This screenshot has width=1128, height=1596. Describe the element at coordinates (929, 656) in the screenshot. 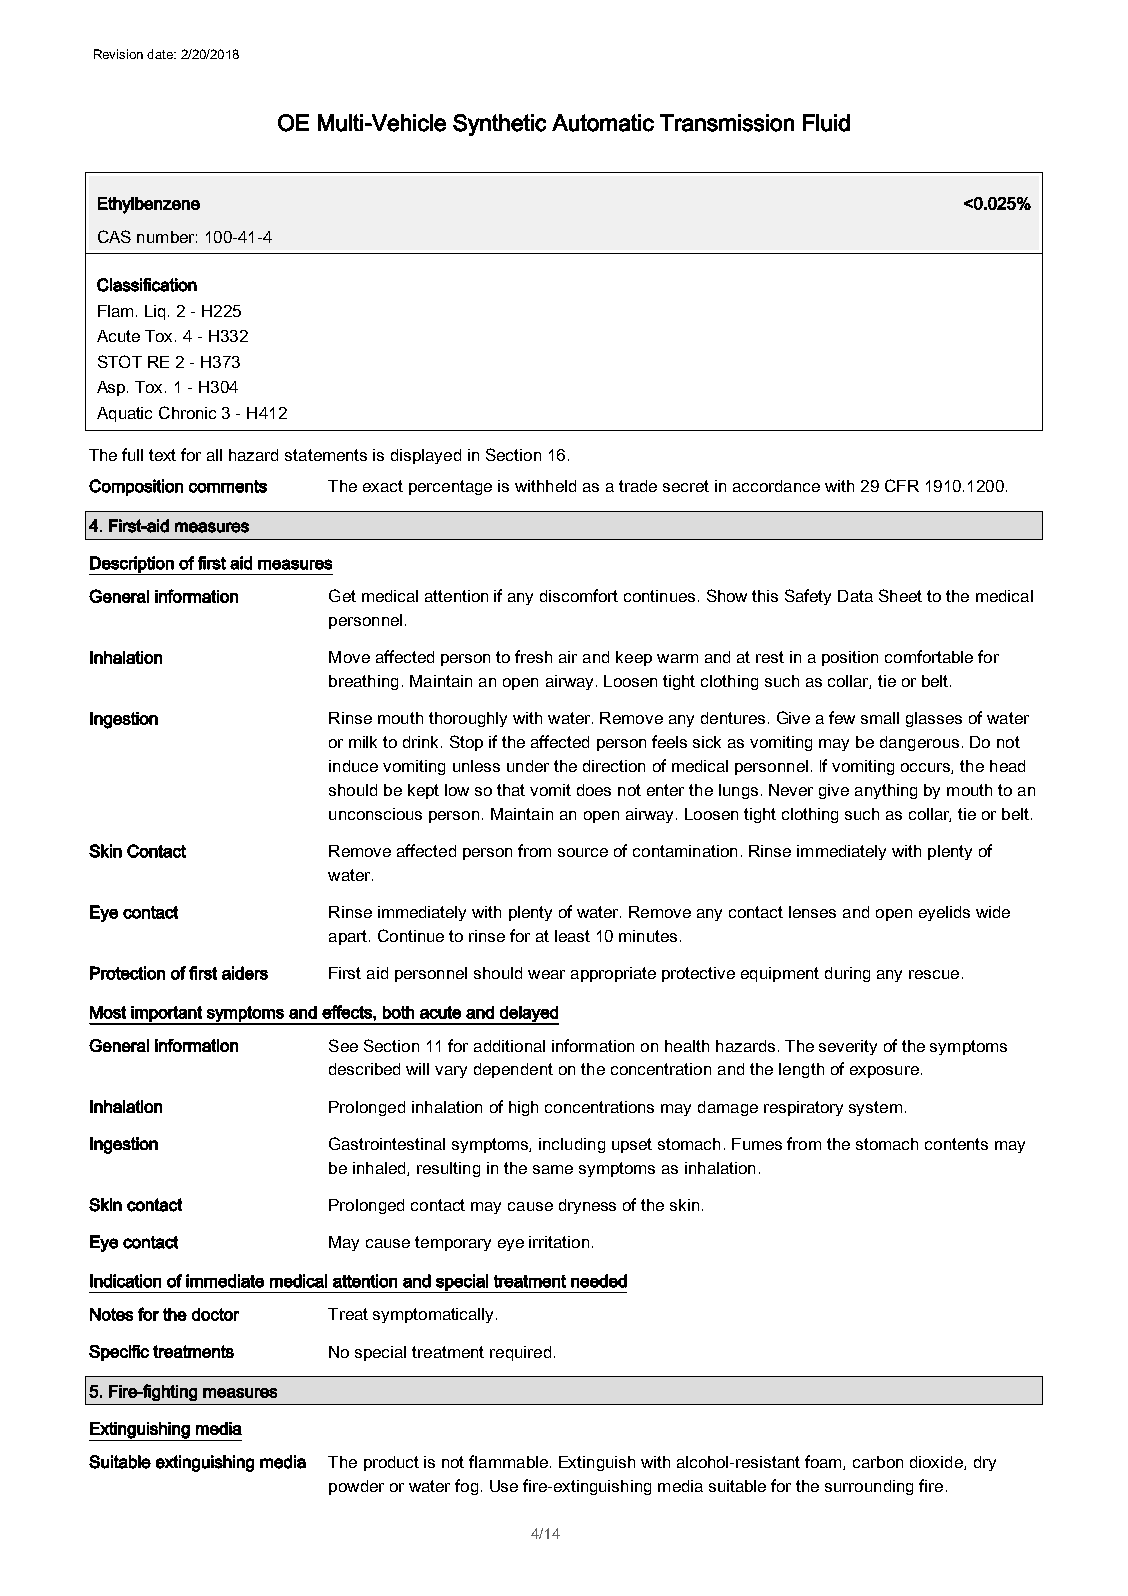

I see `comfortable` at that location.
